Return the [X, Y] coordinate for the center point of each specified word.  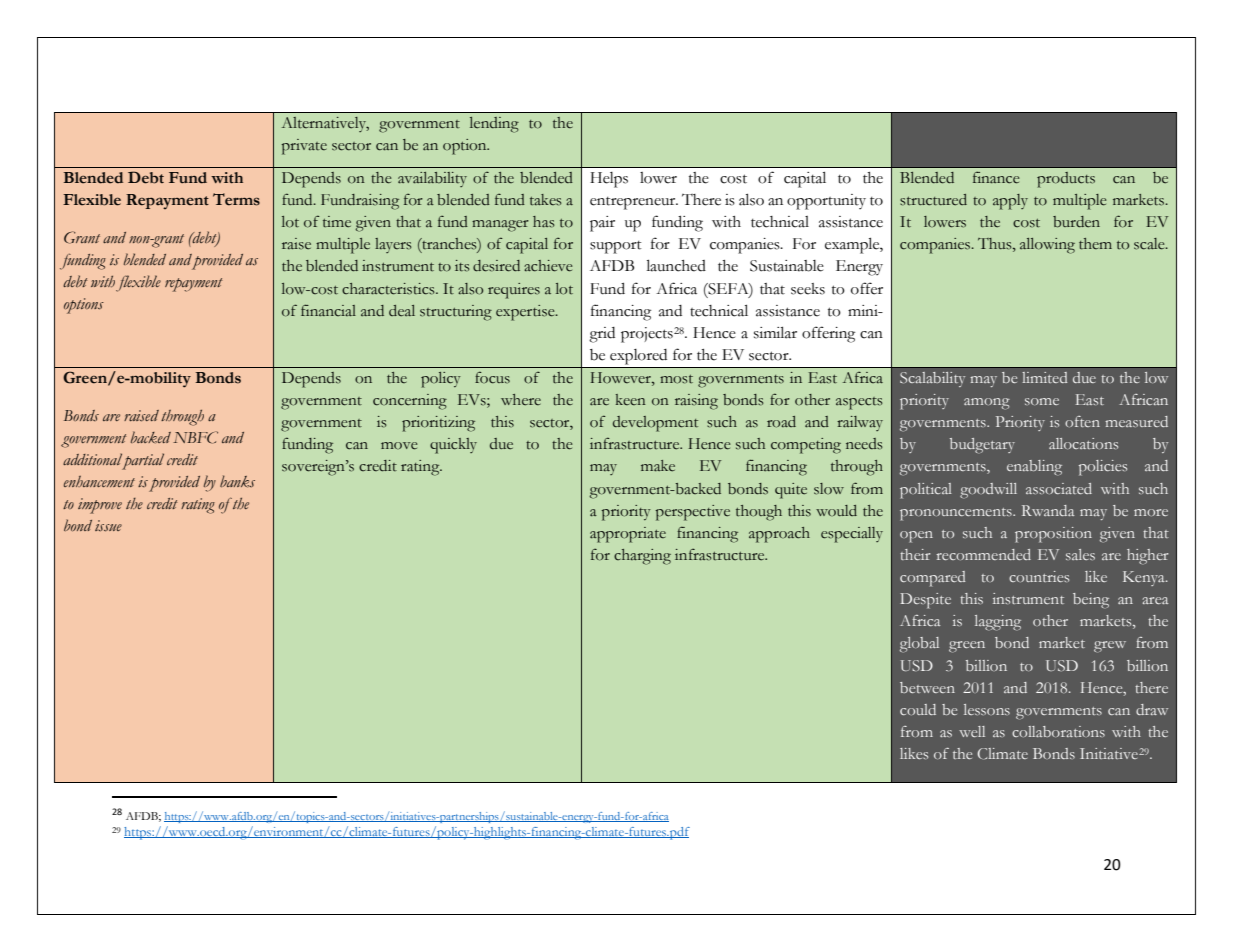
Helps [609, 180]
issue [108, 526]
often [1082, 421]
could [918, 709]
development [655, 424]
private [304, 147]
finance [996, 177]
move [399, 446]
